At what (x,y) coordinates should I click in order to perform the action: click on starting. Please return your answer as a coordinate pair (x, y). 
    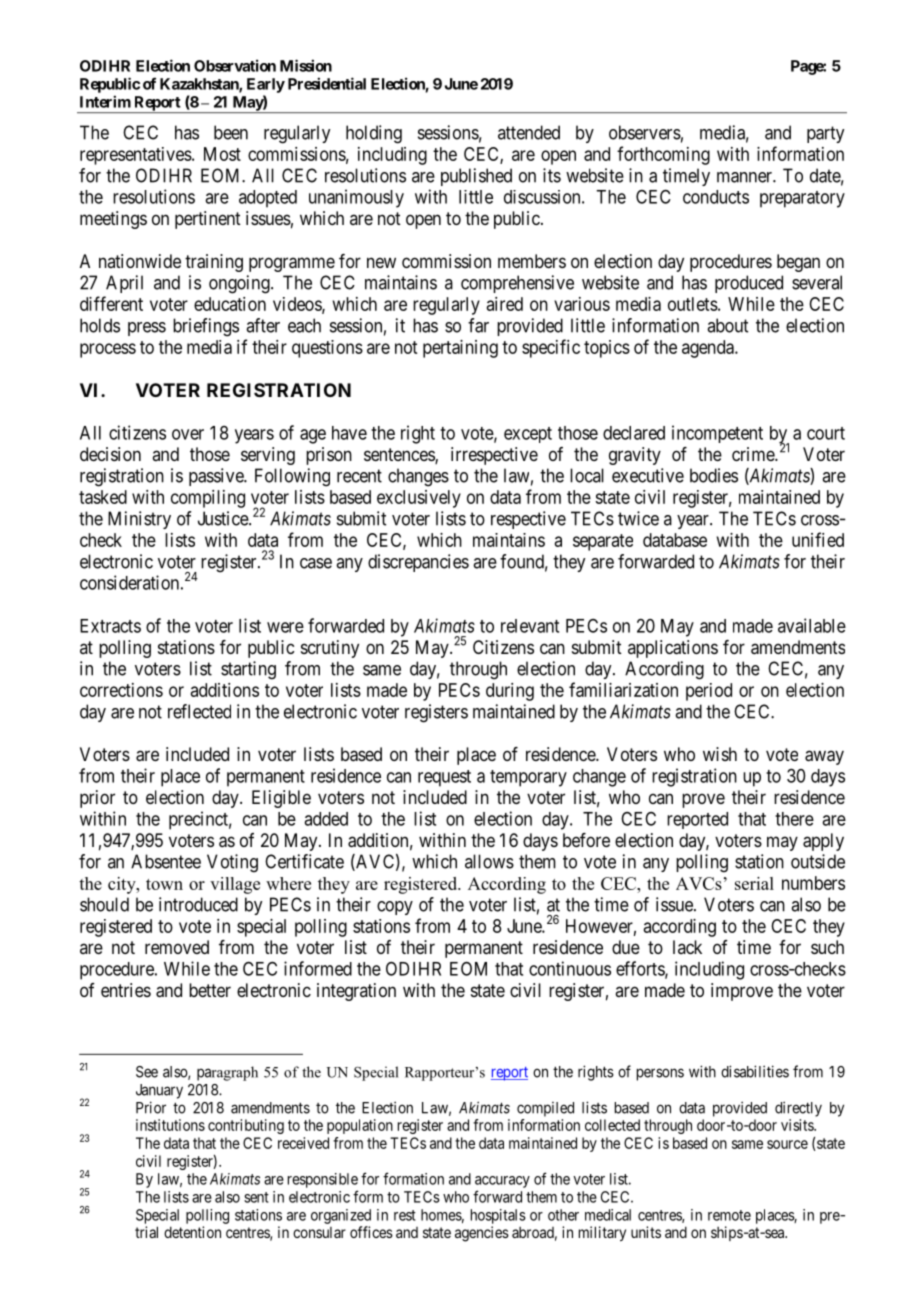
    Looking at the image, I should click on (248, 670).
